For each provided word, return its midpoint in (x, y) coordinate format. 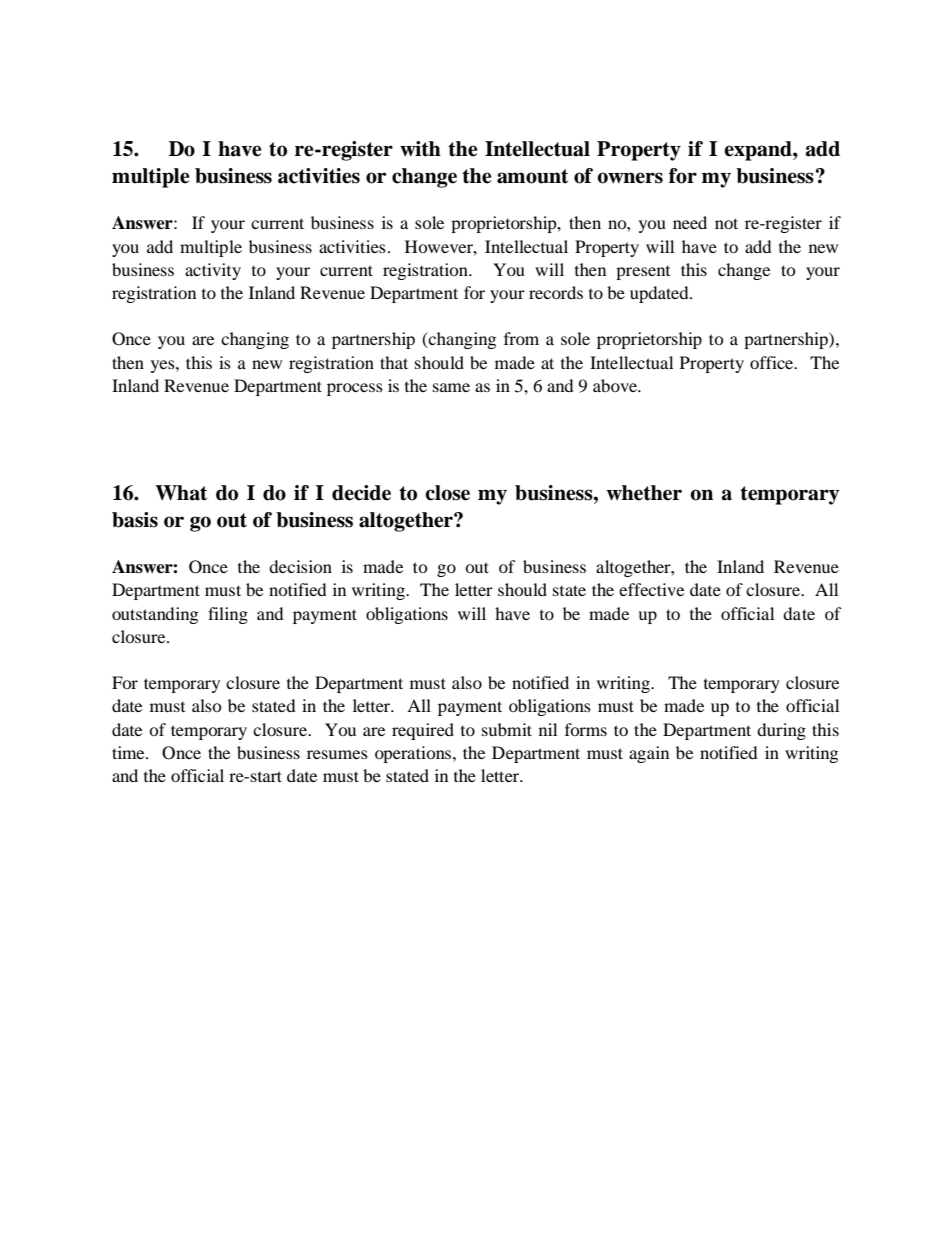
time (129, 752)
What (181, 493)
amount (532, 176)
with (420, 149)
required (423, 731)
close (447, 493)
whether (644, 493)
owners (630, 178)
